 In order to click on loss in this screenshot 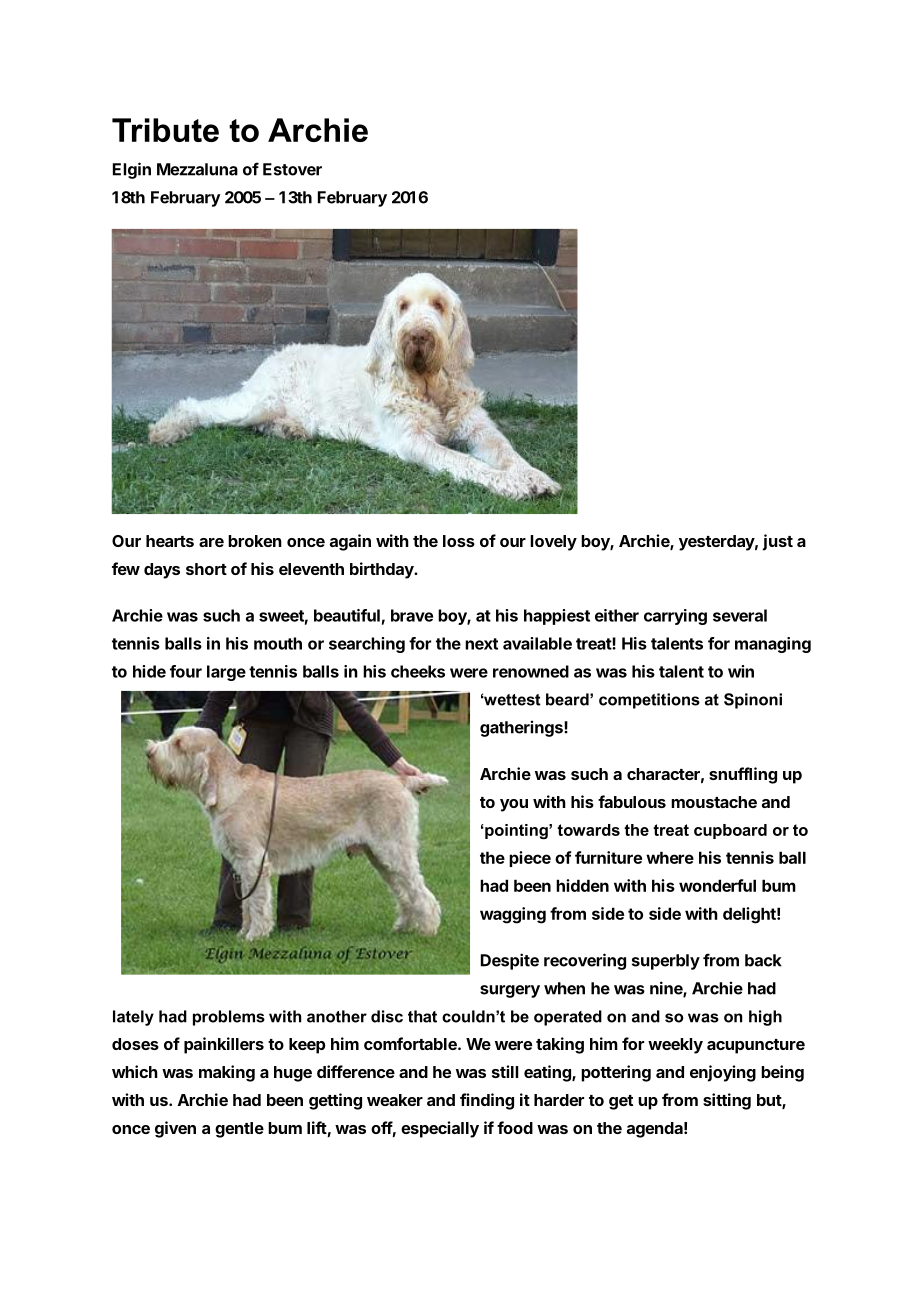, I will do `click(459, 541)`.
